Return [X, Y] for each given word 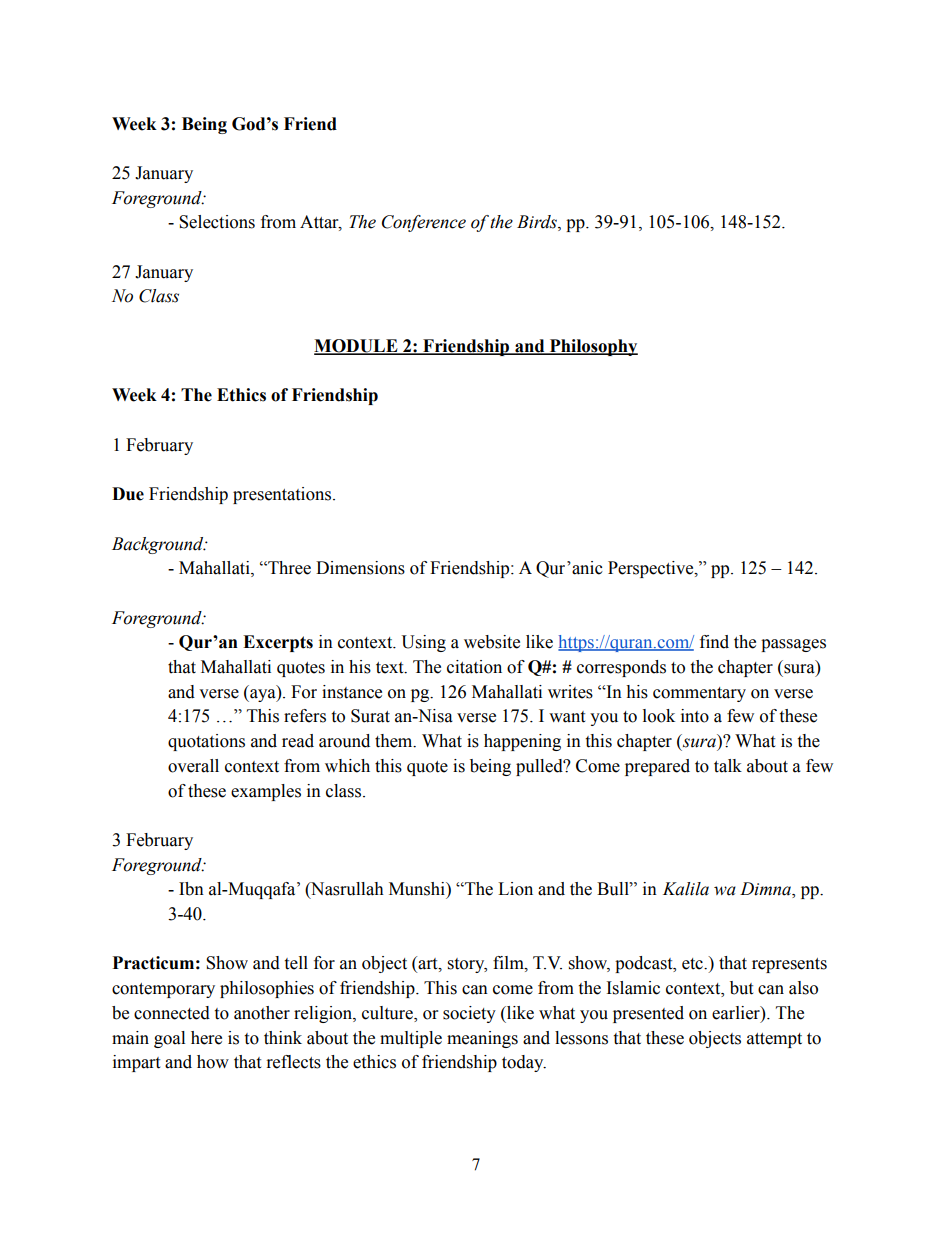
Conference [424, 223]
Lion [515, 889]
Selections [217, 222]
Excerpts [278, 643]
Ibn [191, 889]
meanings [482, 1039]
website [492, 642]
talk [728, 766]
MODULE [357, 347]
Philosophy [592, 347]
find [714, 642]
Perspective [652, 569]
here [206, 1038]
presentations [282, 495]
